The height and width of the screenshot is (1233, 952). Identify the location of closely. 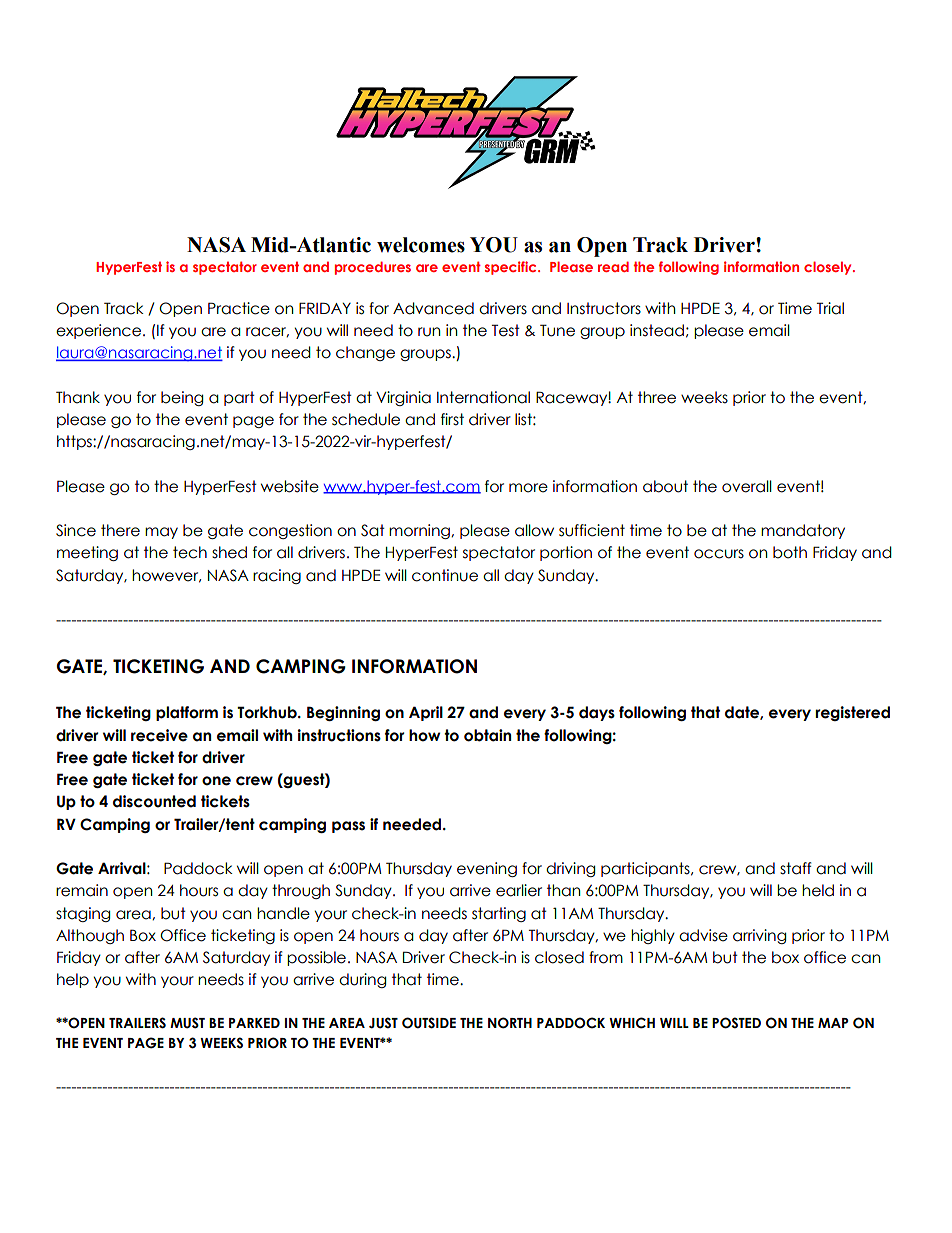
(829, 268).
